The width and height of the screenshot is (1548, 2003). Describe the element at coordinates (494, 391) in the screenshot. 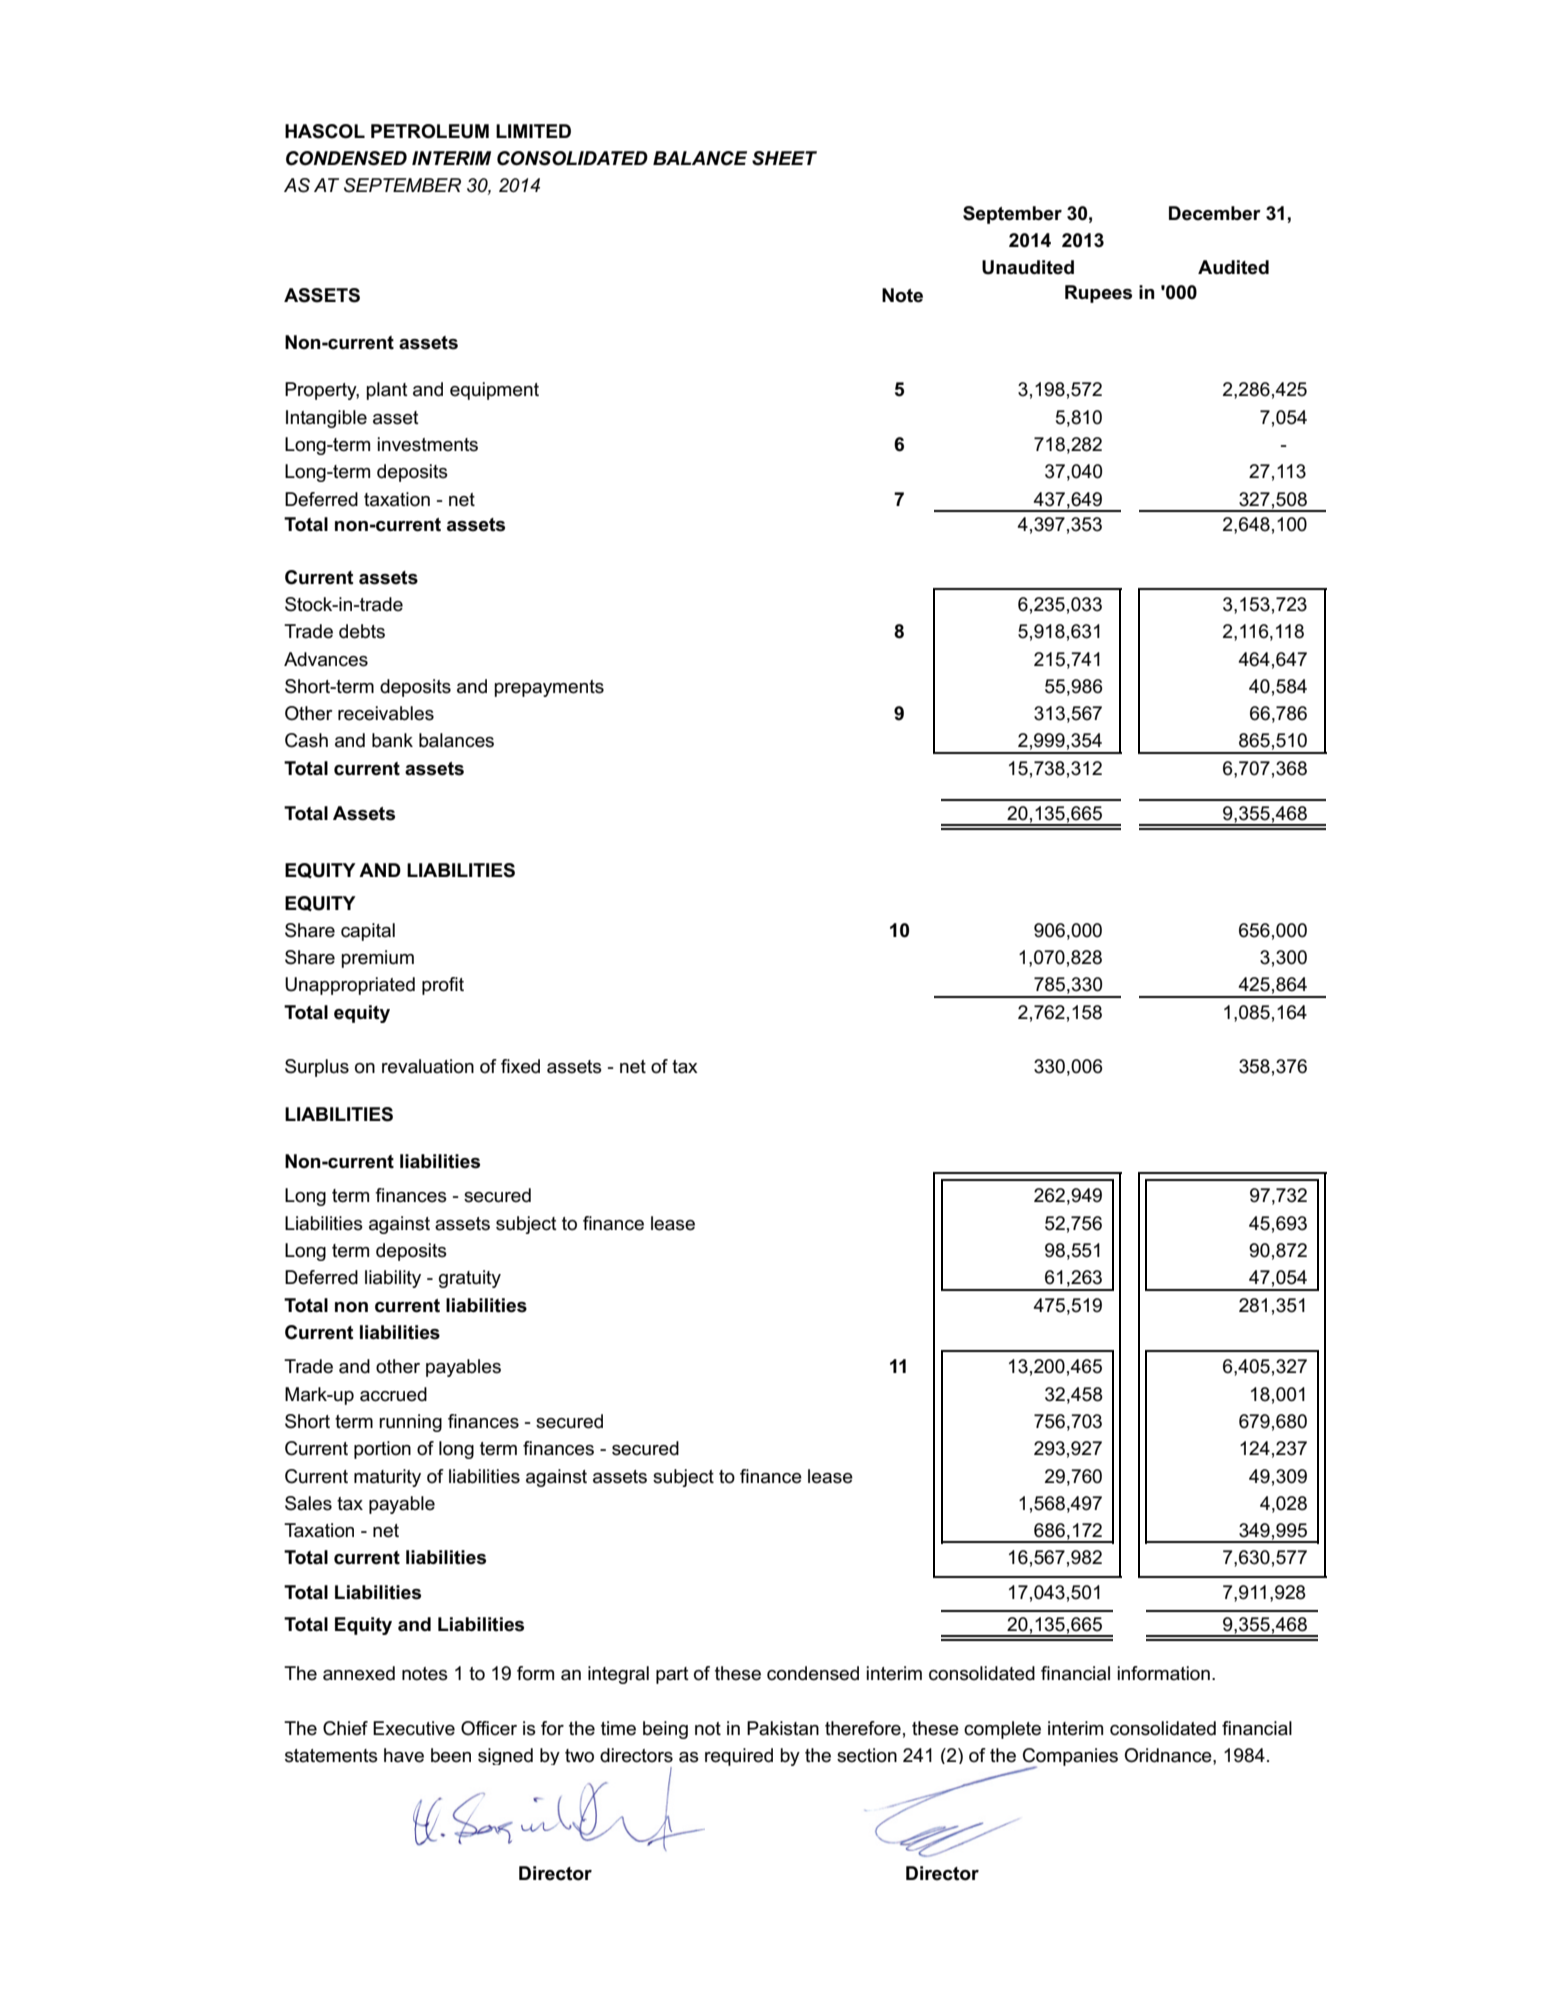

I see `equipment` at that location.
